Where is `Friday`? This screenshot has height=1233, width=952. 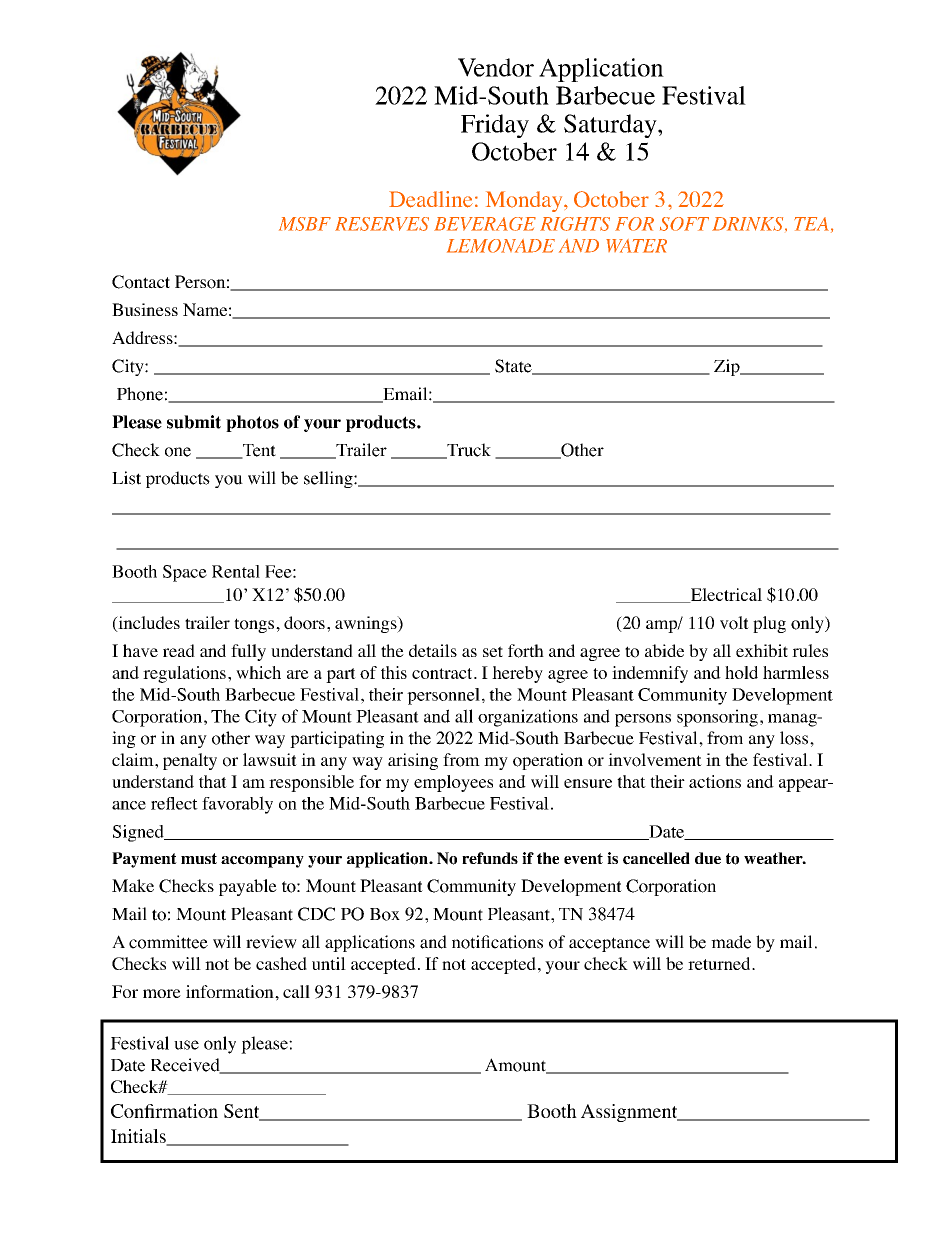
Friday is located at coordinates (495, 126).
